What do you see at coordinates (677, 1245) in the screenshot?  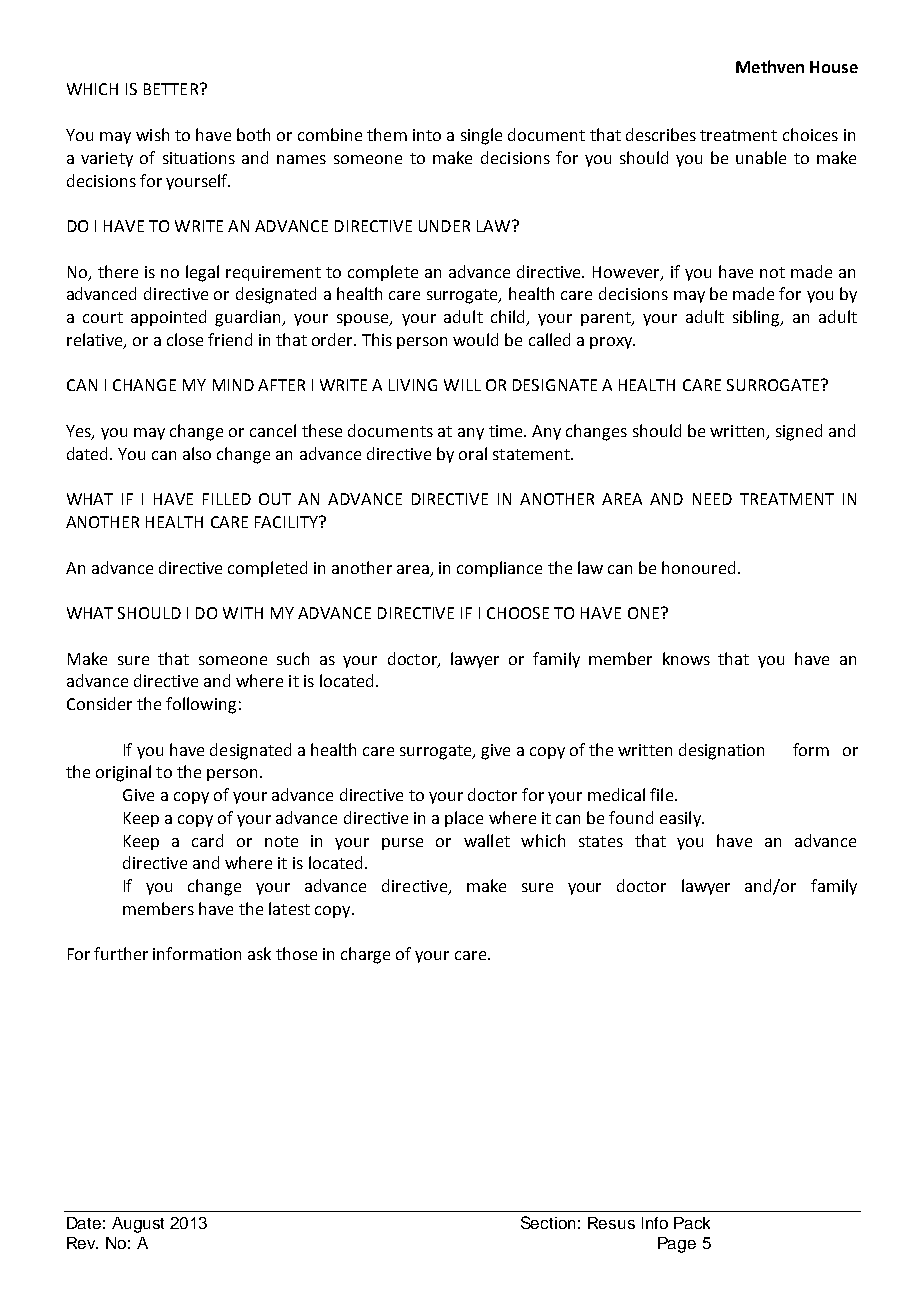 I see `Page` at bounding box center [677, 1245].
